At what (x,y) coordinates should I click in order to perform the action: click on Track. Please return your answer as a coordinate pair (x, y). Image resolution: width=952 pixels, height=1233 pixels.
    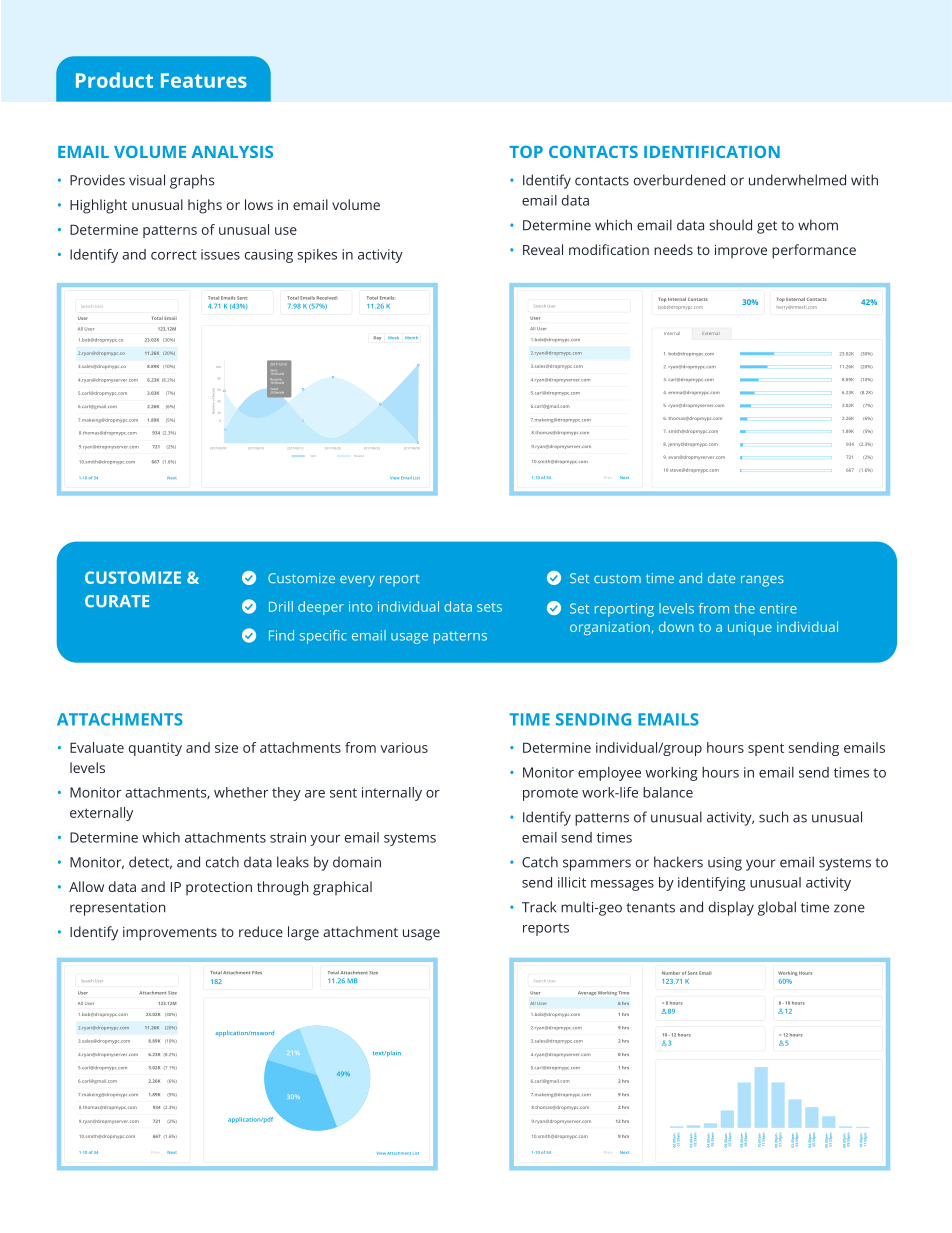
    Looking at the image, I should click on (539, 907).
